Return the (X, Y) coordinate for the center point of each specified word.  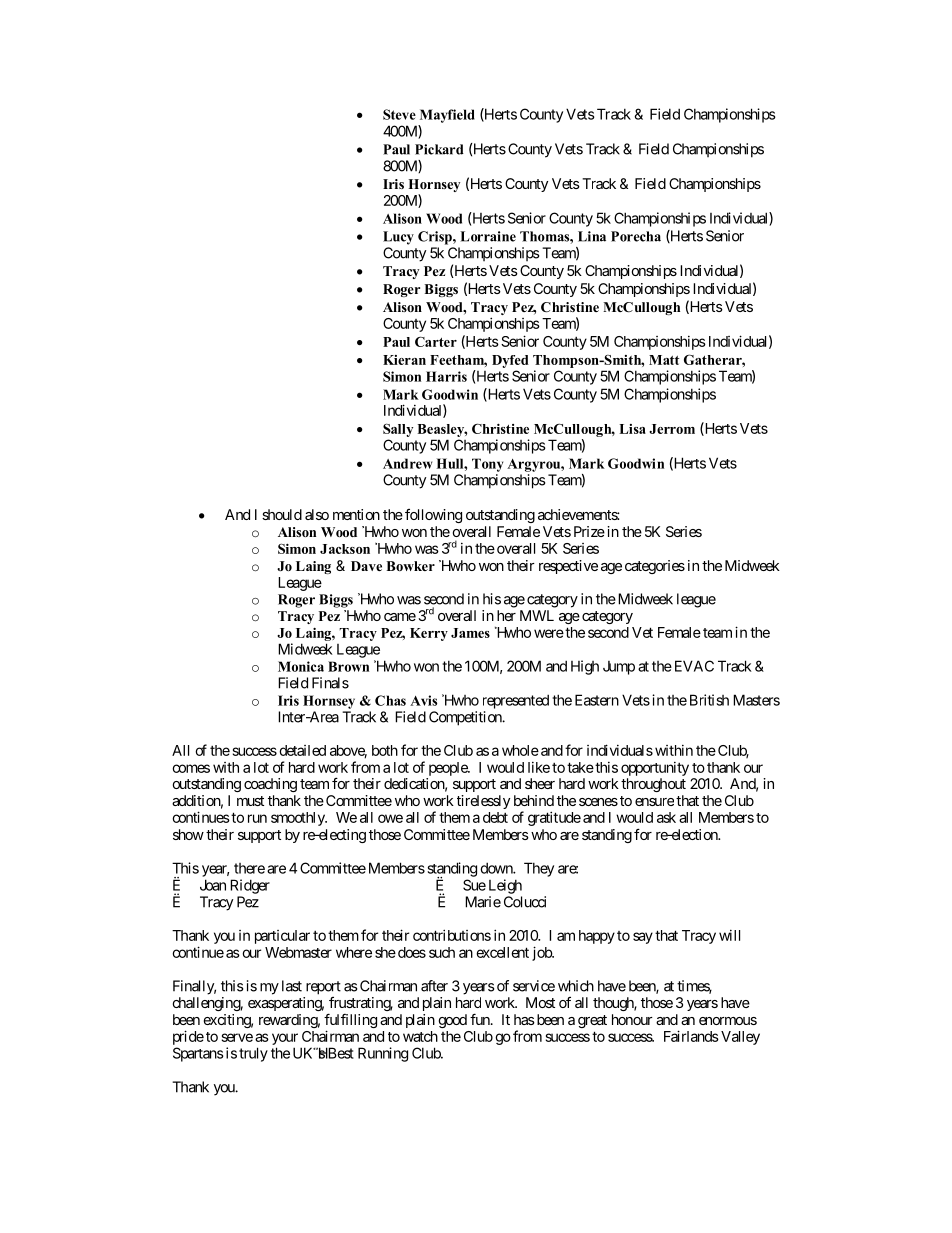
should (282, 514)
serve (237, 1037)
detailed (302, 750)
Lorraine (488, 236)
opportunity (655, 769)
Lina (592, 236)
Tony (487, 465)
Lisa (632, 429)
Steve (399, 114)
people (449, 769)
